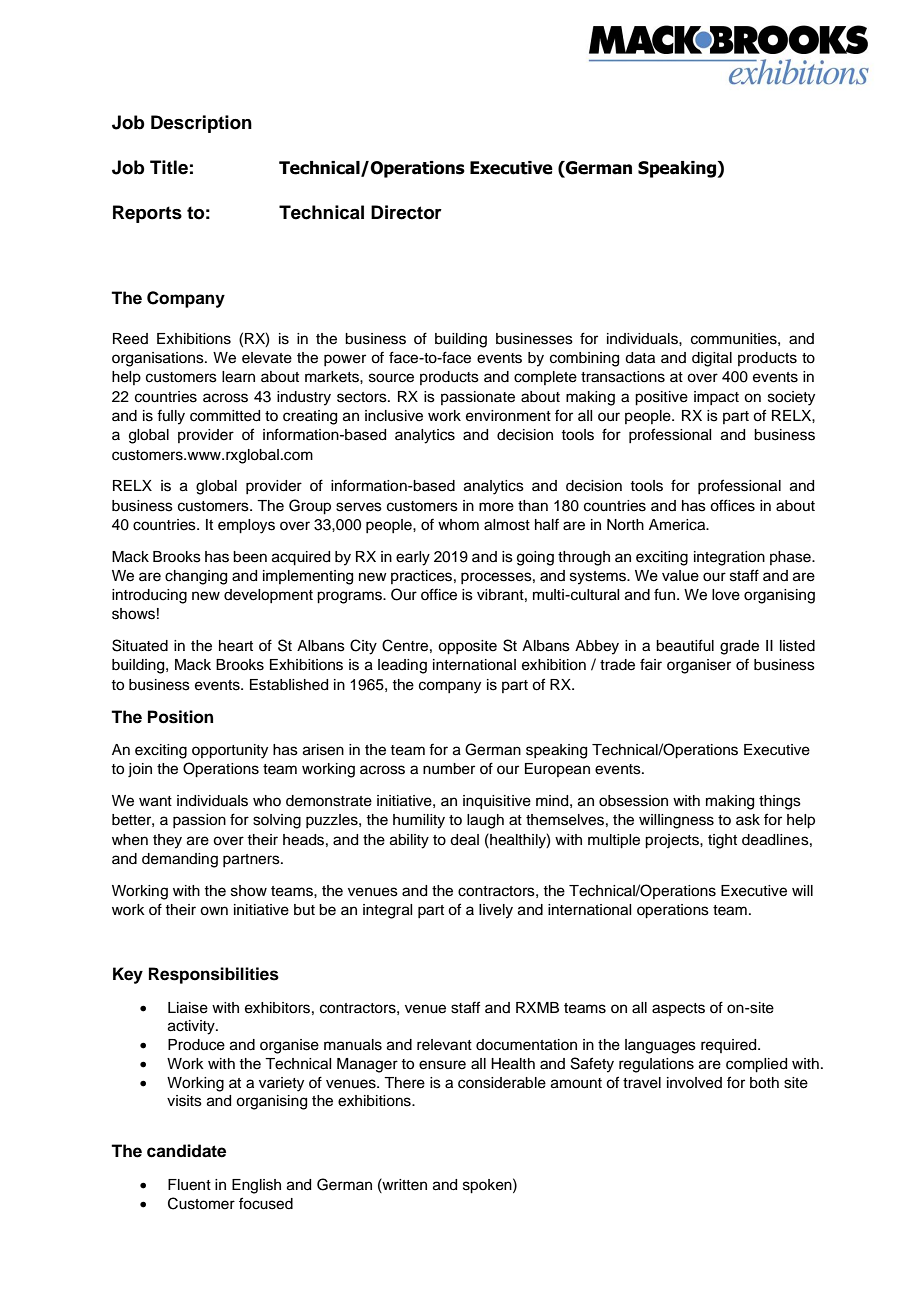 Image resolution: width=924 pixels, height=1308 pixels. What do you see at coordinates (722, 841) in the screenshot?
I see `tight` at bounding box center [722, 841].
